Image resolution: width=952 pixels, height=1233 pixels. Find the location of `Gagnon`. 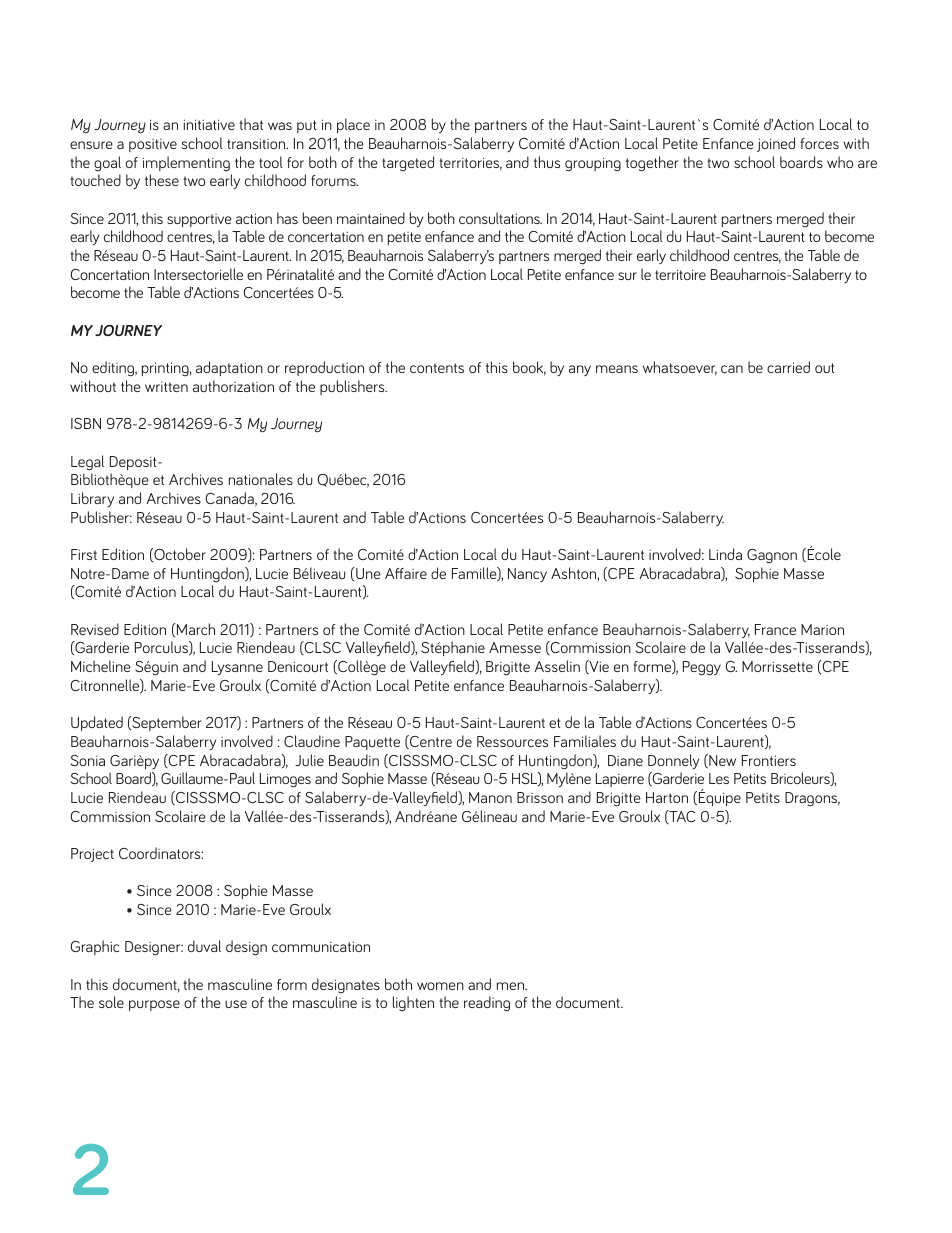

Gagnon is located at coordinates (772, 556).
